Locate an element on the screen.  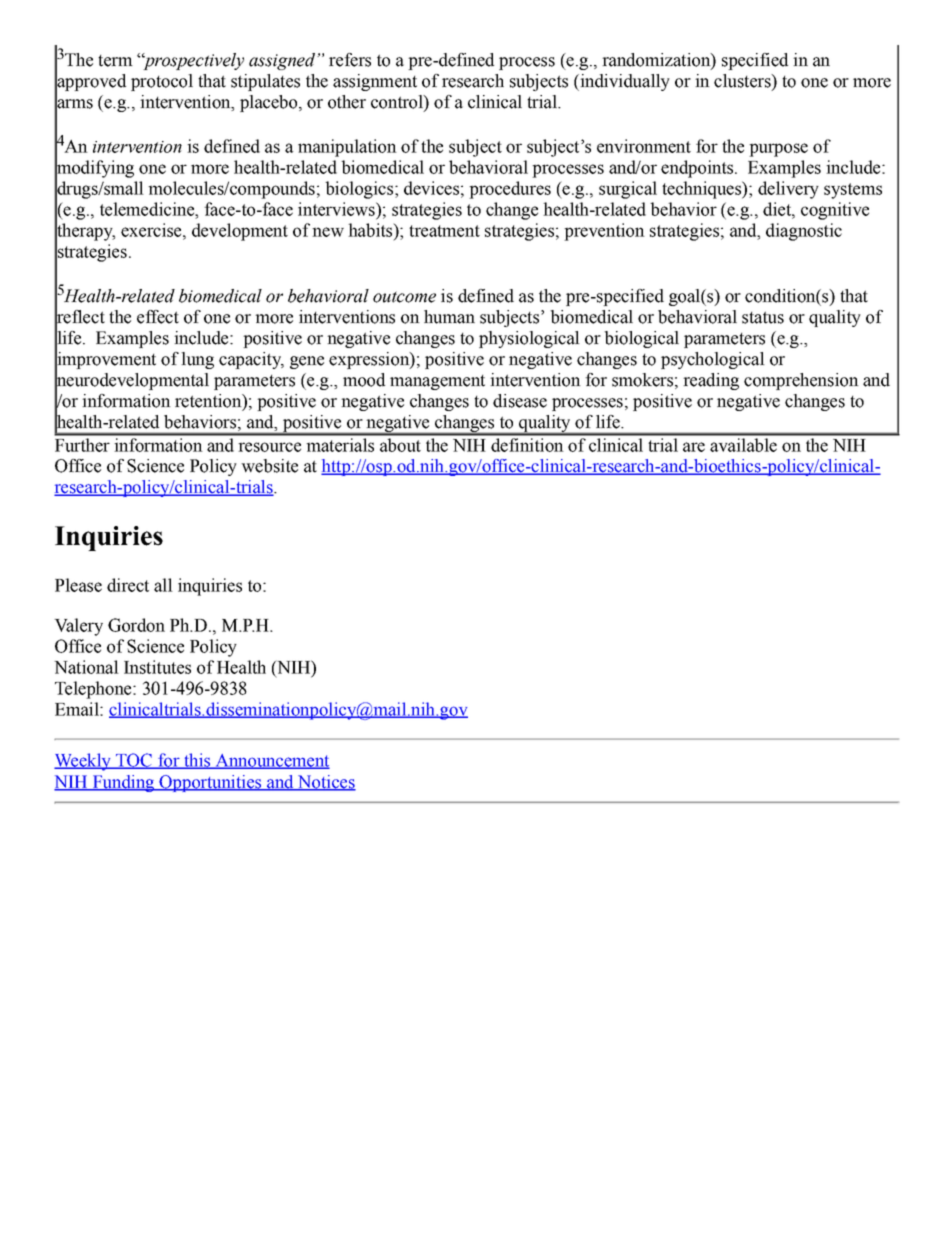
disease is located at coordinates (520, 401).
